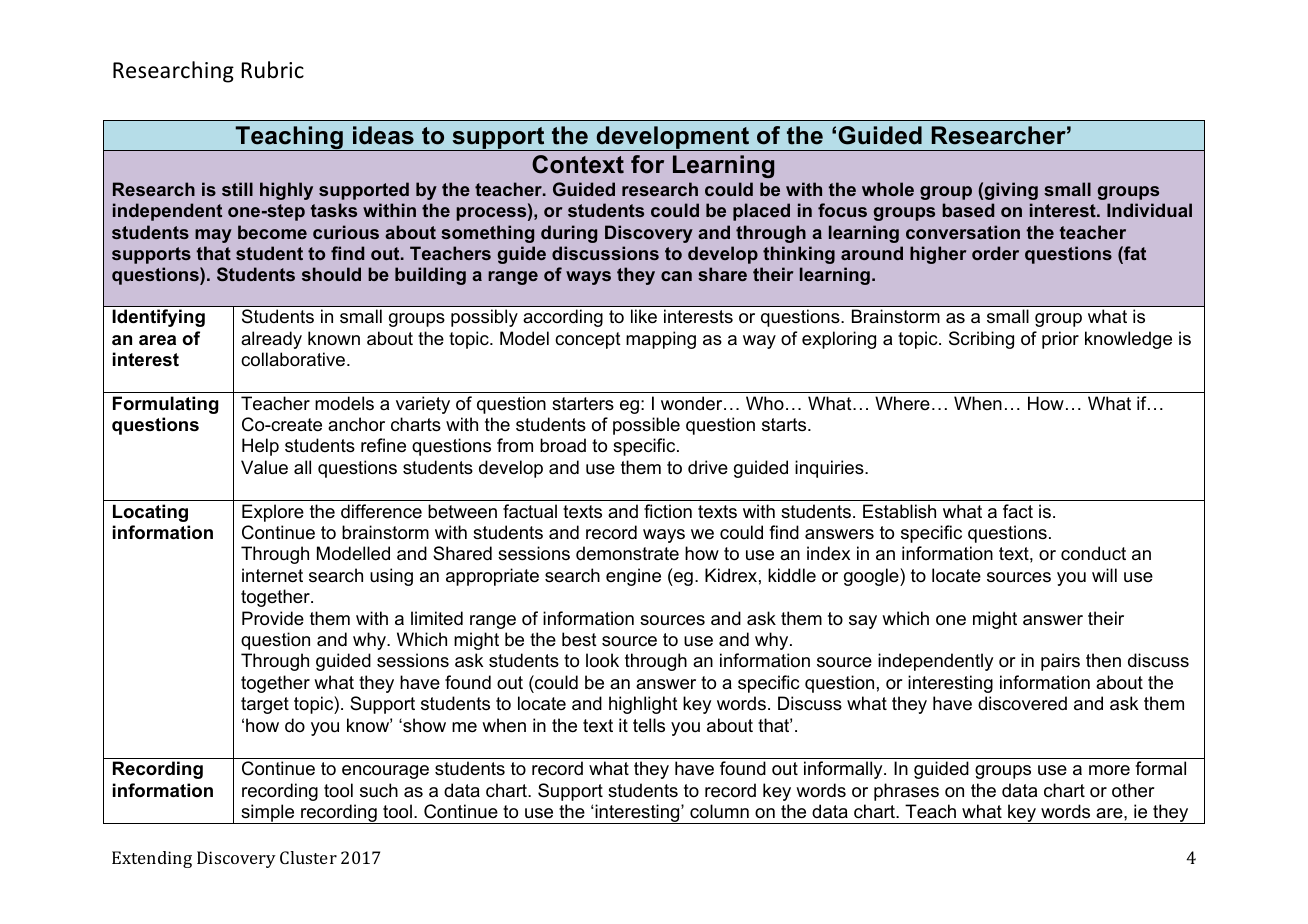  Describe the element at coordinates (1022, 703) in the document. I see `discovered` at that location.
